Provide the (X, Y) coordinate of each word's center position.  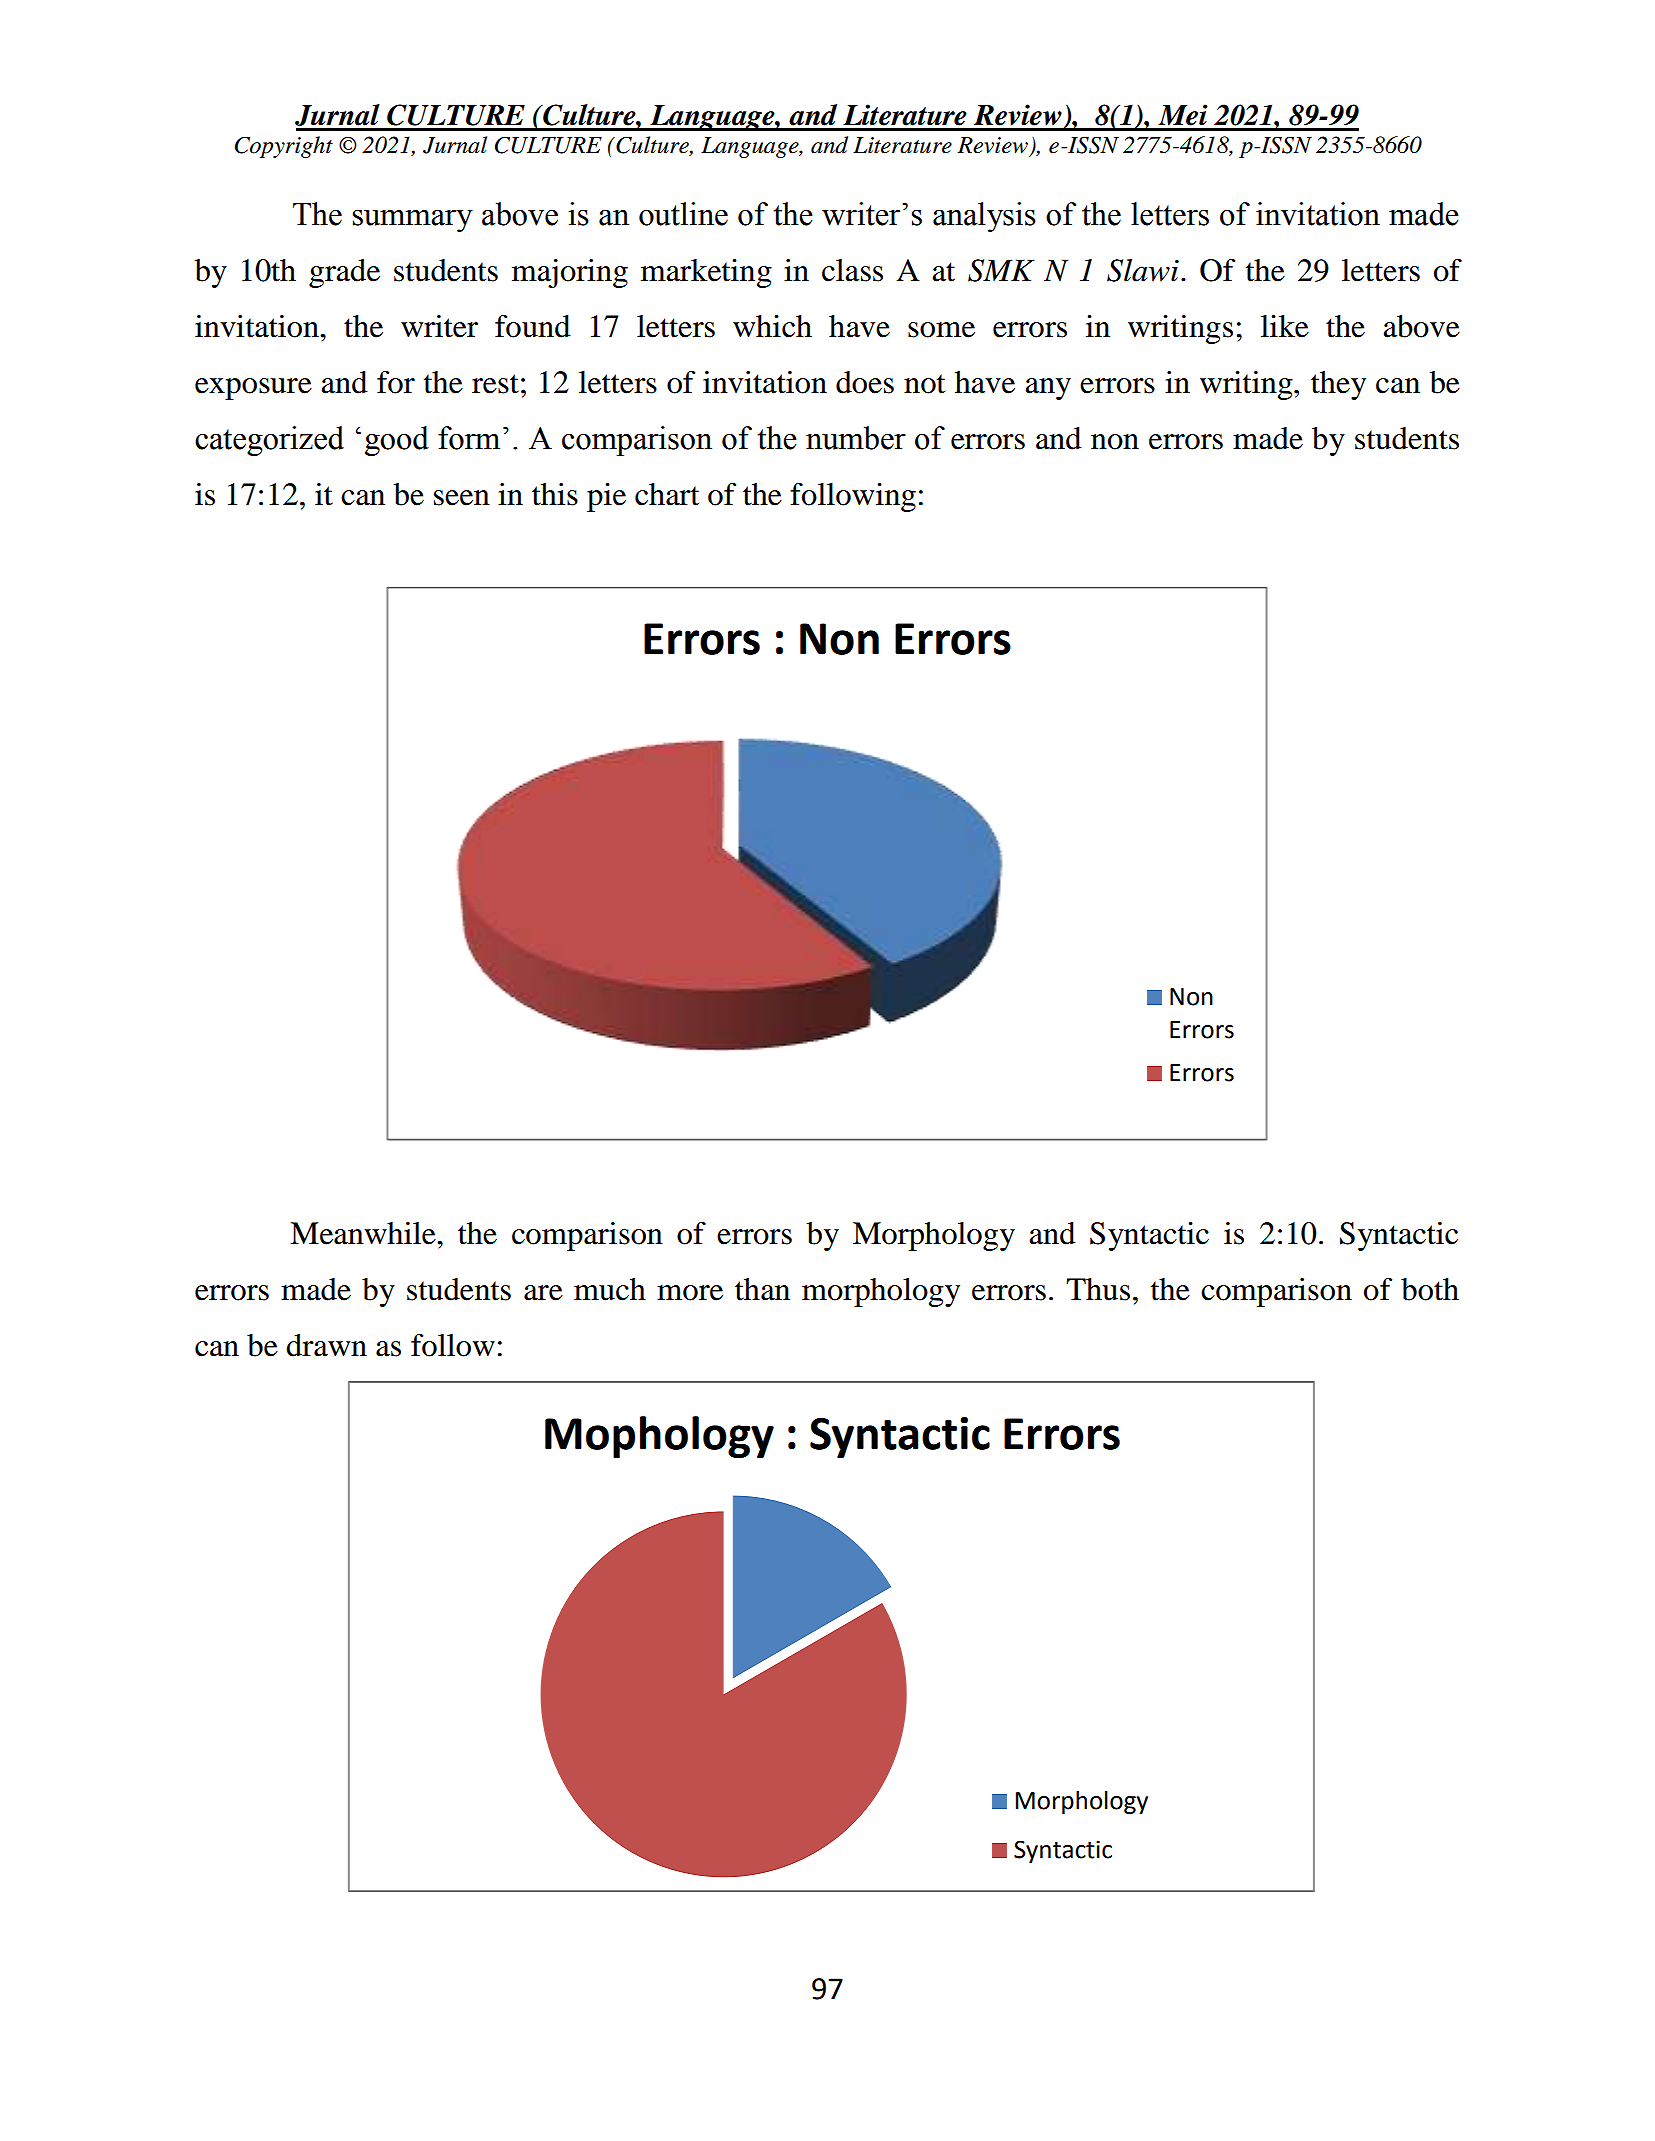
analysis (984, 217)
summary (413, 220)
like (1285, 326)
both (1430, 1289)
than (762, 1289)
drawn (326, 1345)
